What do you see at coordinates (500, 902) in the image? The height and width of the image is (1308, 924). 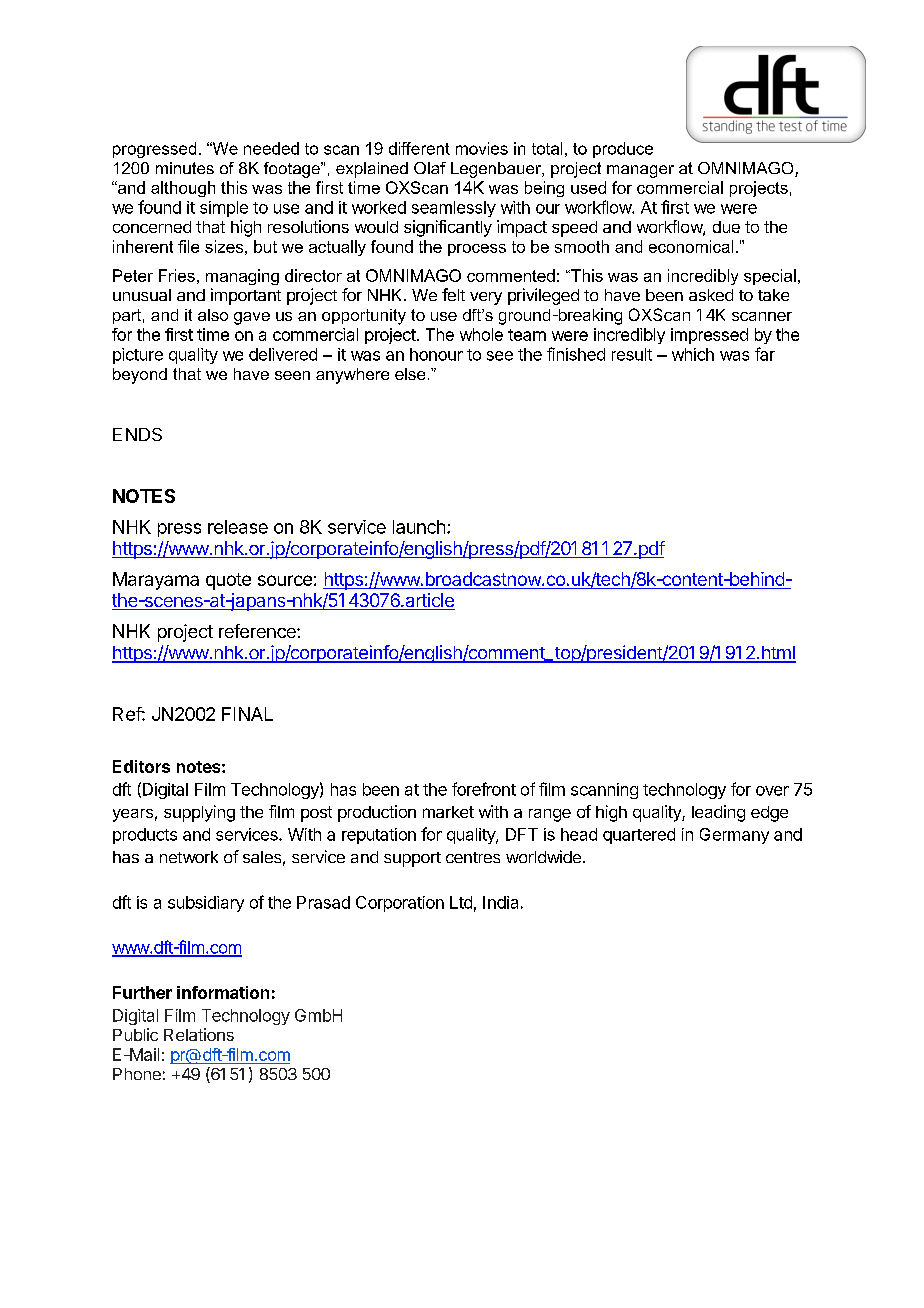 I see `India` at bounding box center [500, 902].
